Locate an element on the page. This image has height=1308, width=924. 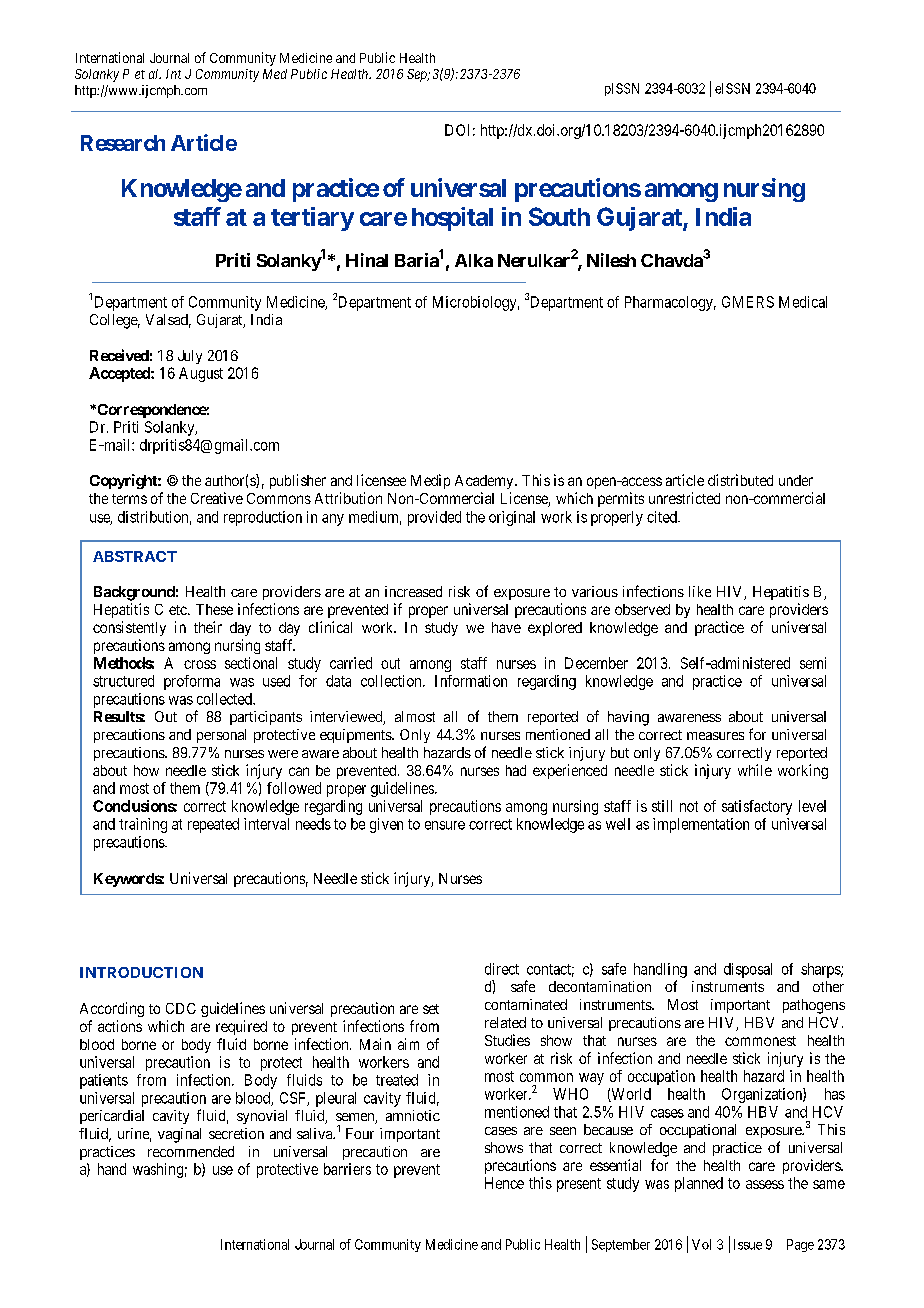
direct is located at coordinates (502, 969).
